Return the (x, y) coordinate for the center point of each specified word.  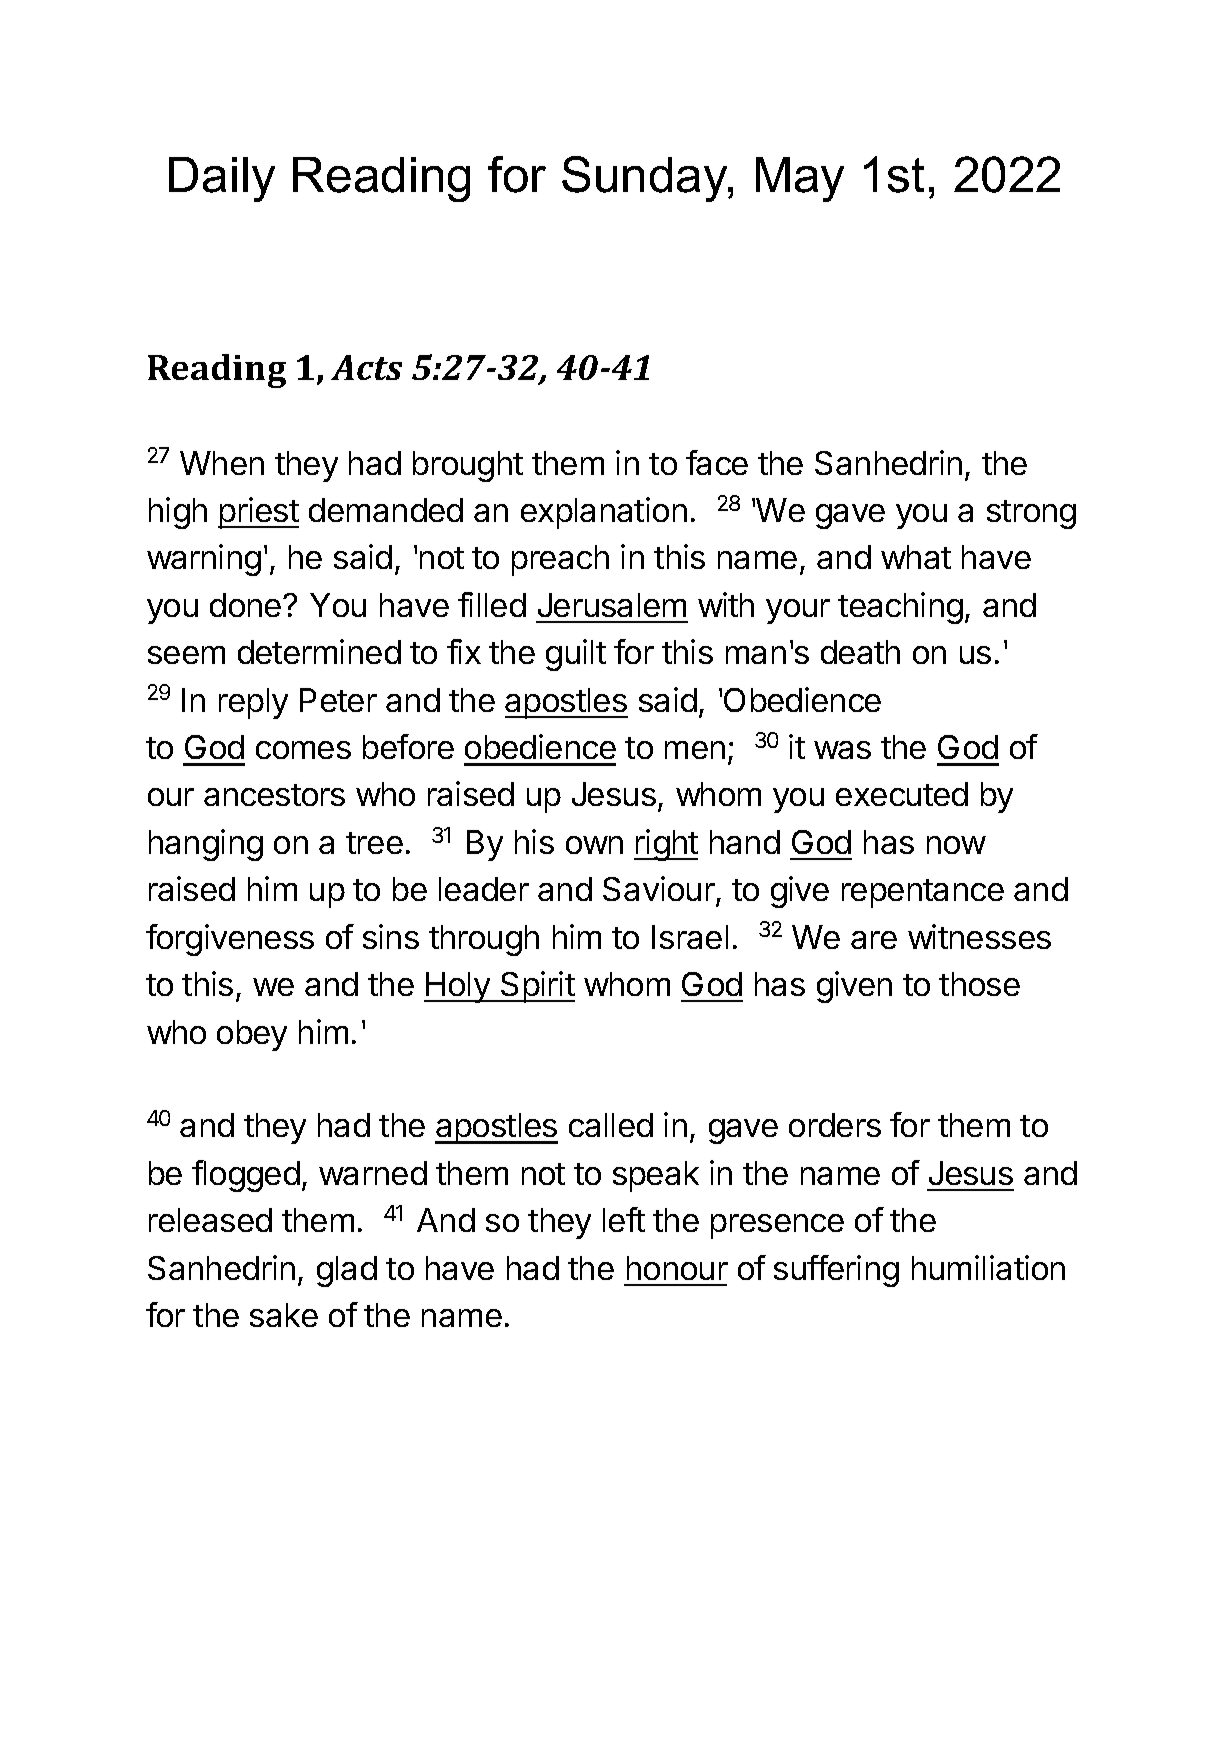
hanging (206, 845)
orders (835, 1125)
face (717, 462)
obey (252, 1035)
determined (319, 651)
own (594, 845)
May (800, 179)
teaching (900, 608)
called (611, 1125)
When (222, 463)
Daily (222, 179)
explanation (604, 513)
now (956, 845)
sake (284, 1315)
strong (1031, 514)
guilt (576, 655)
